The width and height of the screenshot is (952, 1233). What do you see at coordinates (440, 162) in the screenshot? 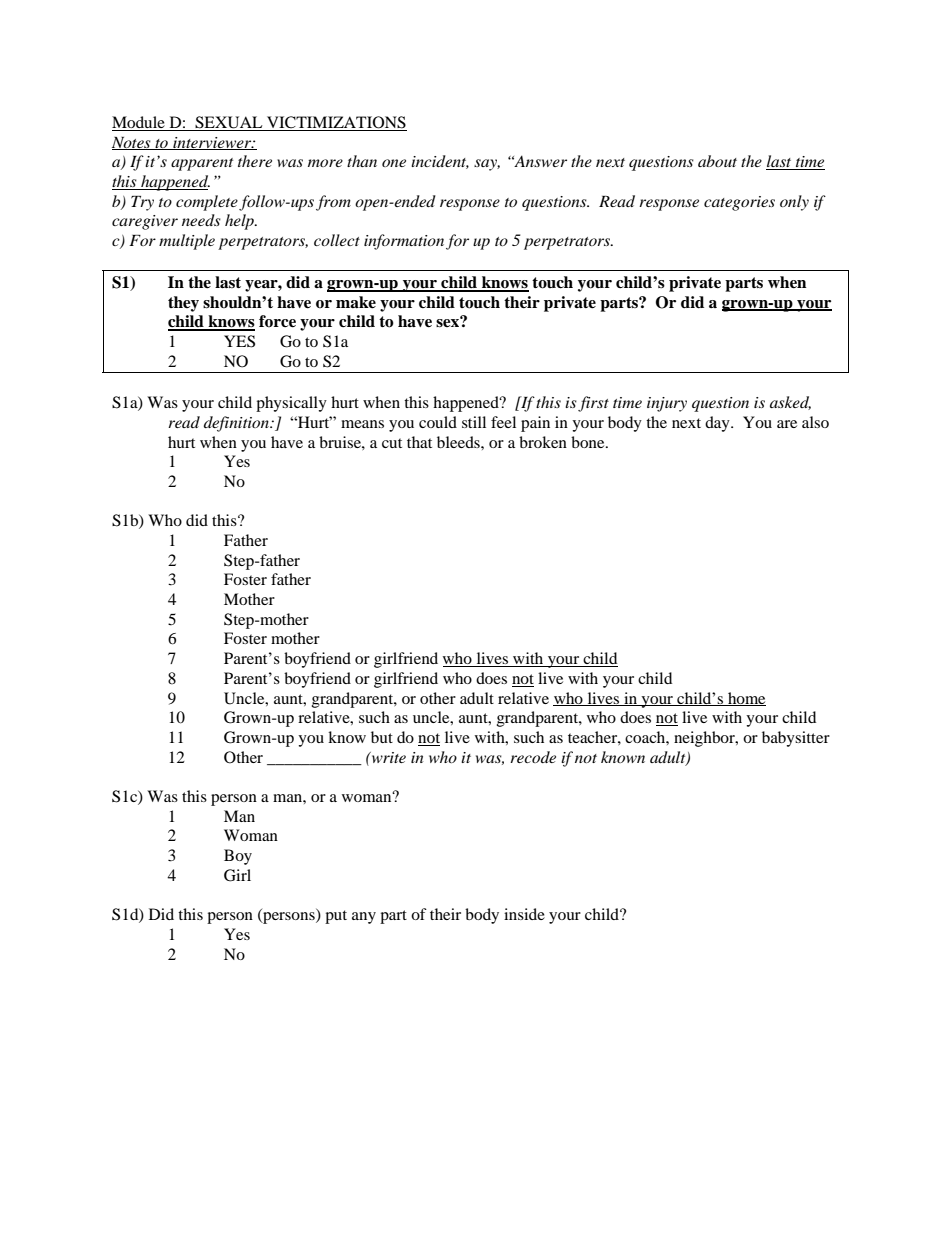
I see `incident` at bounding box center [440, 162].
